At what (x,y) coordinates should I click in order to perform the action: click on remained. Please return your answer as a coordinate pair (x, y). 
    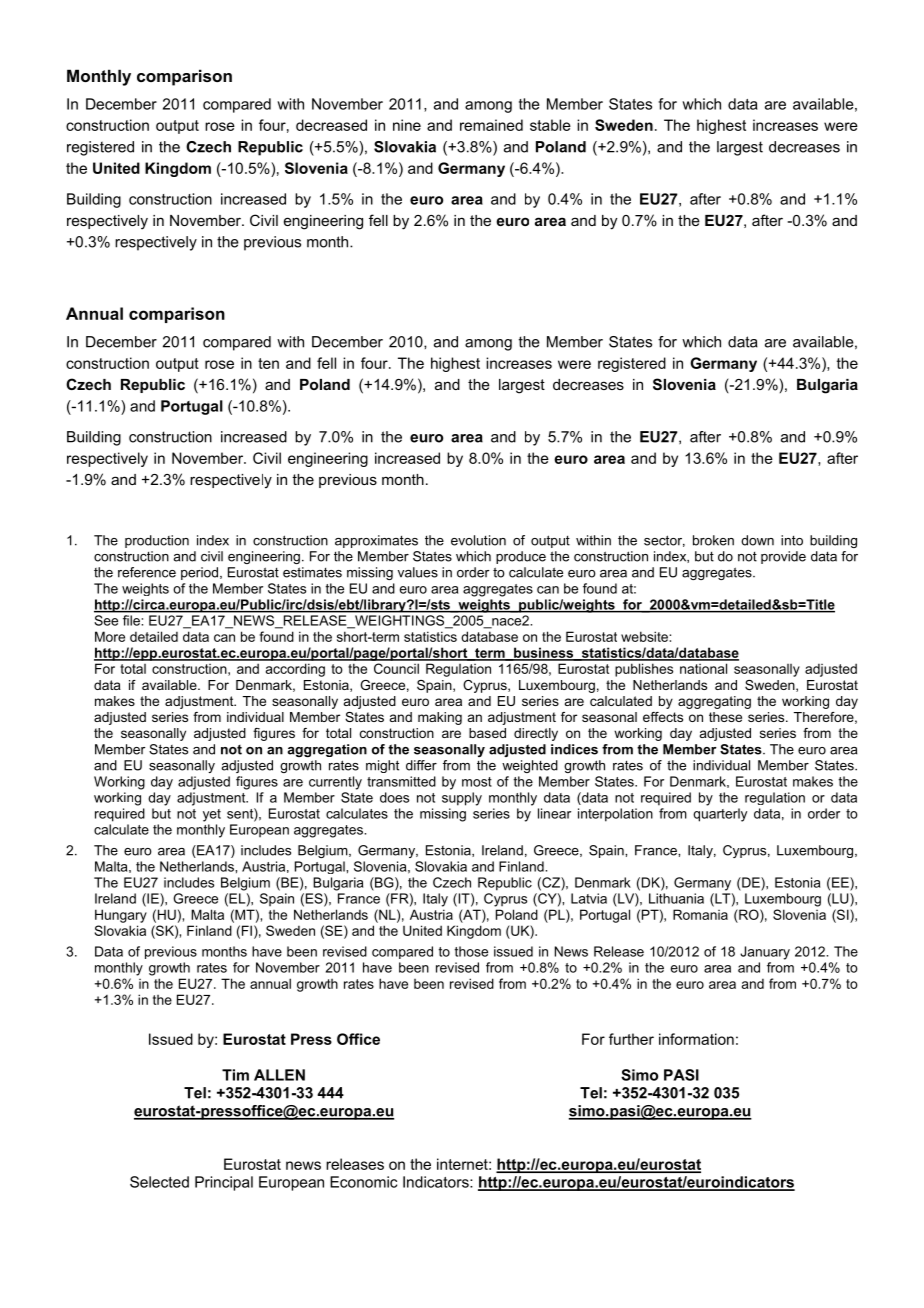
    Looking at the image, I should click on (491, 125).
